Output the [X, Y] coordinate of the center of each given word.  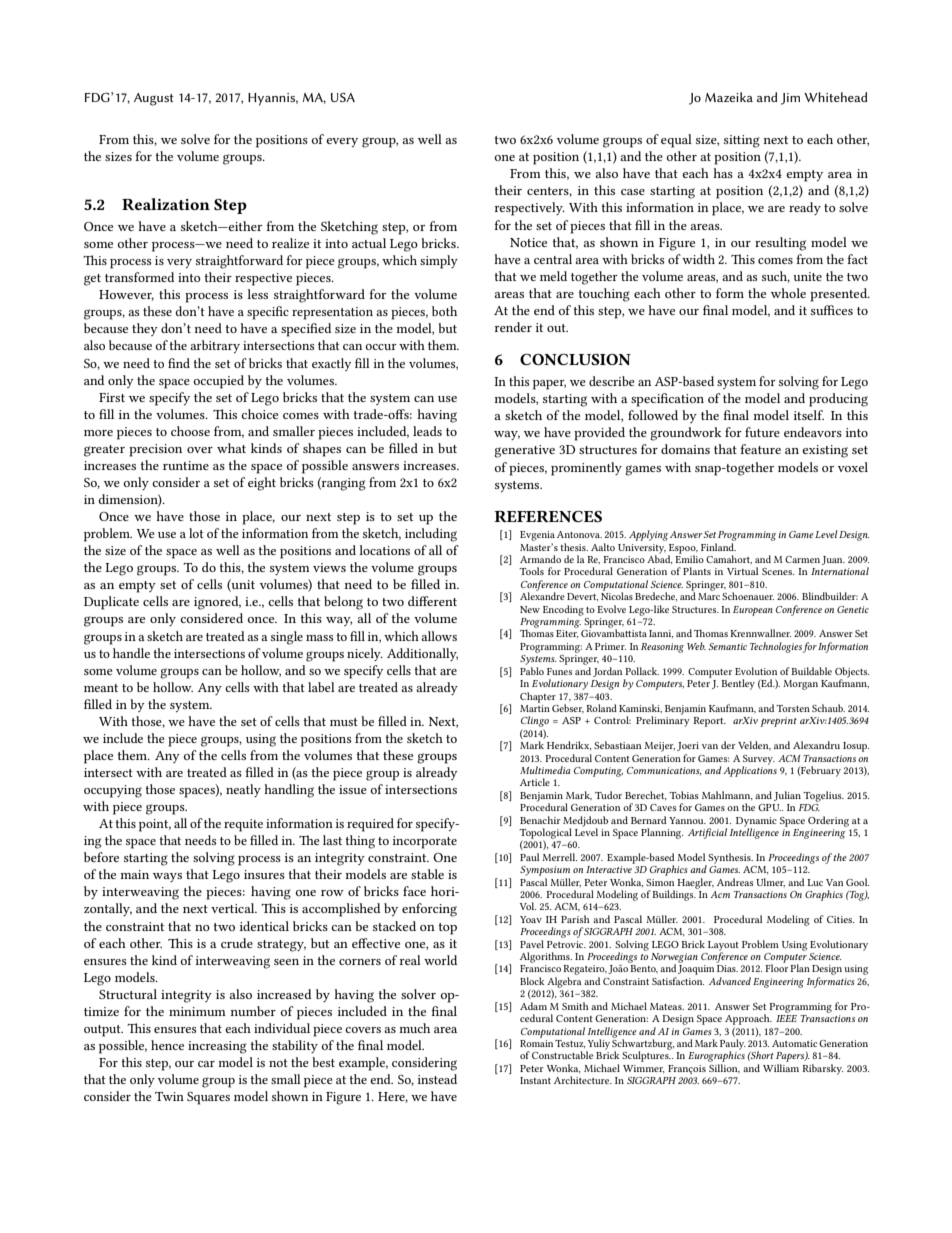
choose [190, 431]
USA [343, 97]
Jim [790, 99]
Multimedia [545, 770]
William [781, 1068]
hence [167, 1045]
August [154, 99]
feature [760, 449]
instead [437, 1079]
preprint [778, 722]
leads [427, 431]
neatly [243, 790]
